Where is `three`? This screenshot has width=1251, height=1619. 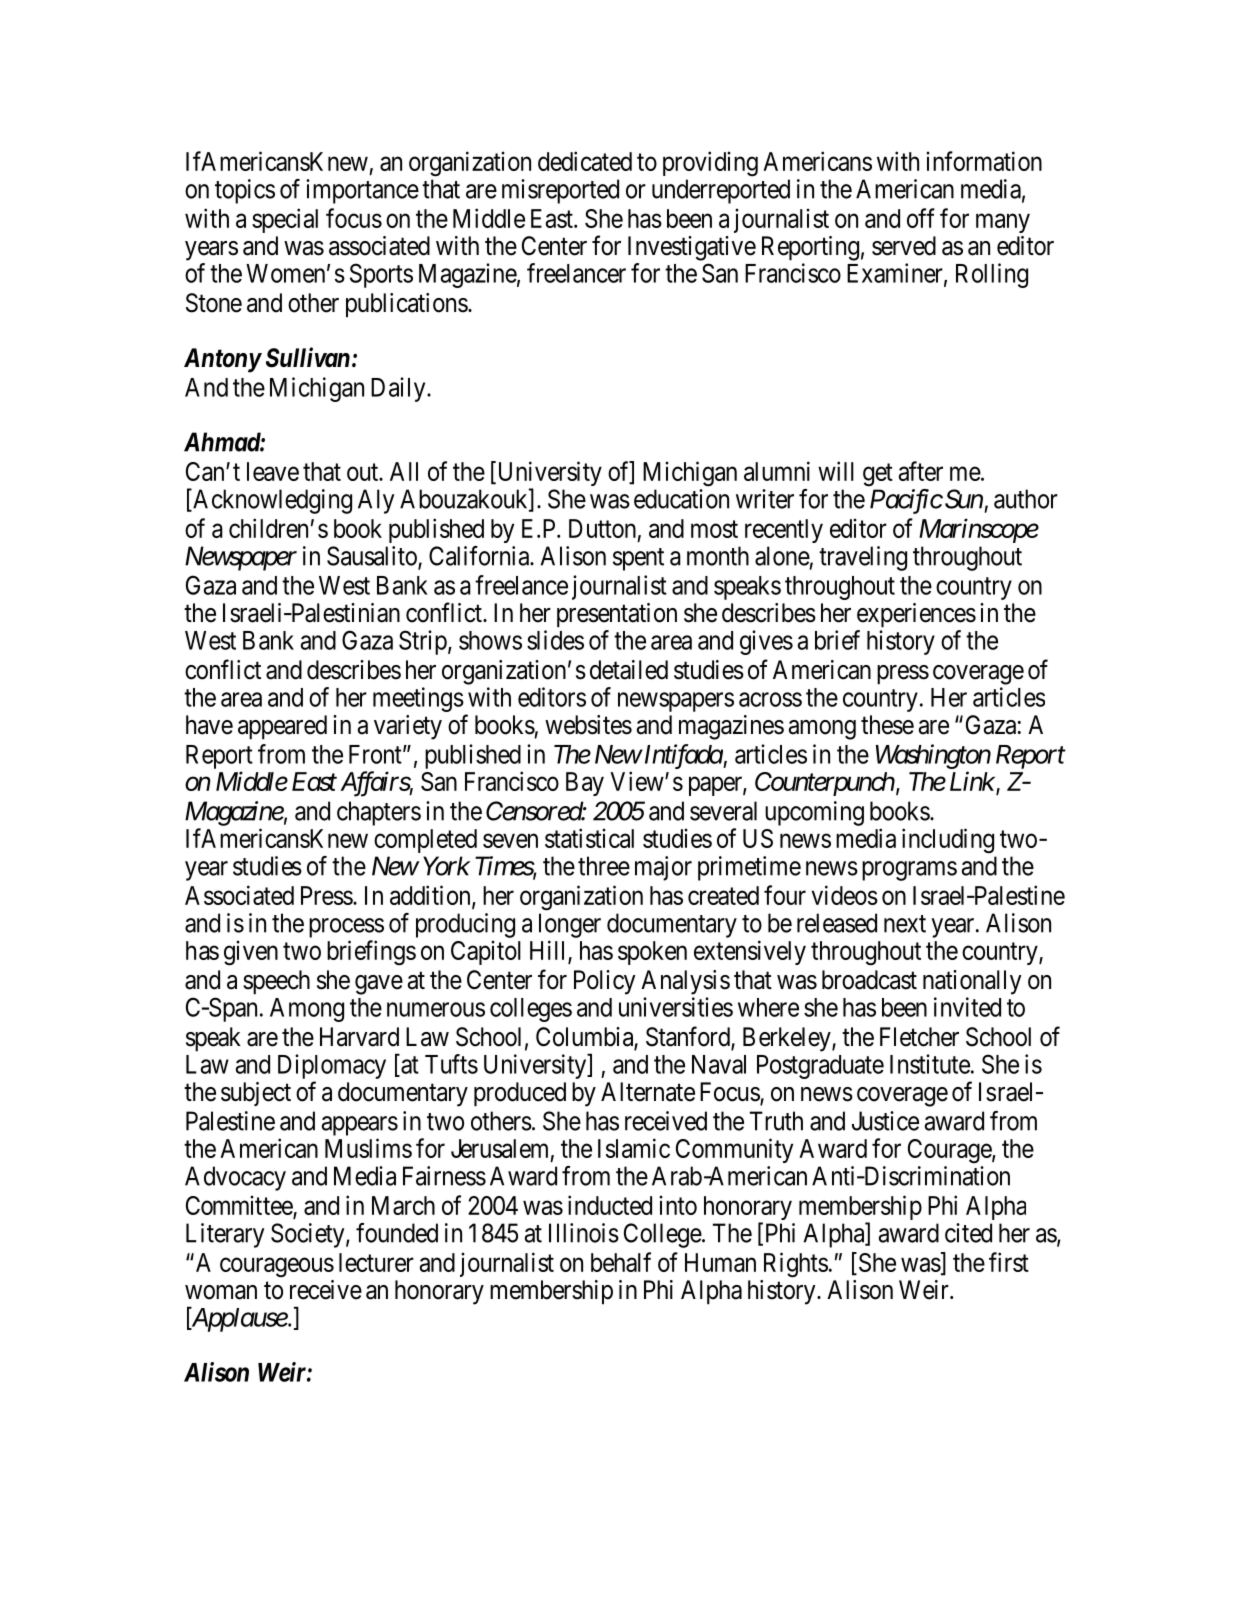 three is located at coordinates (604, 866).
